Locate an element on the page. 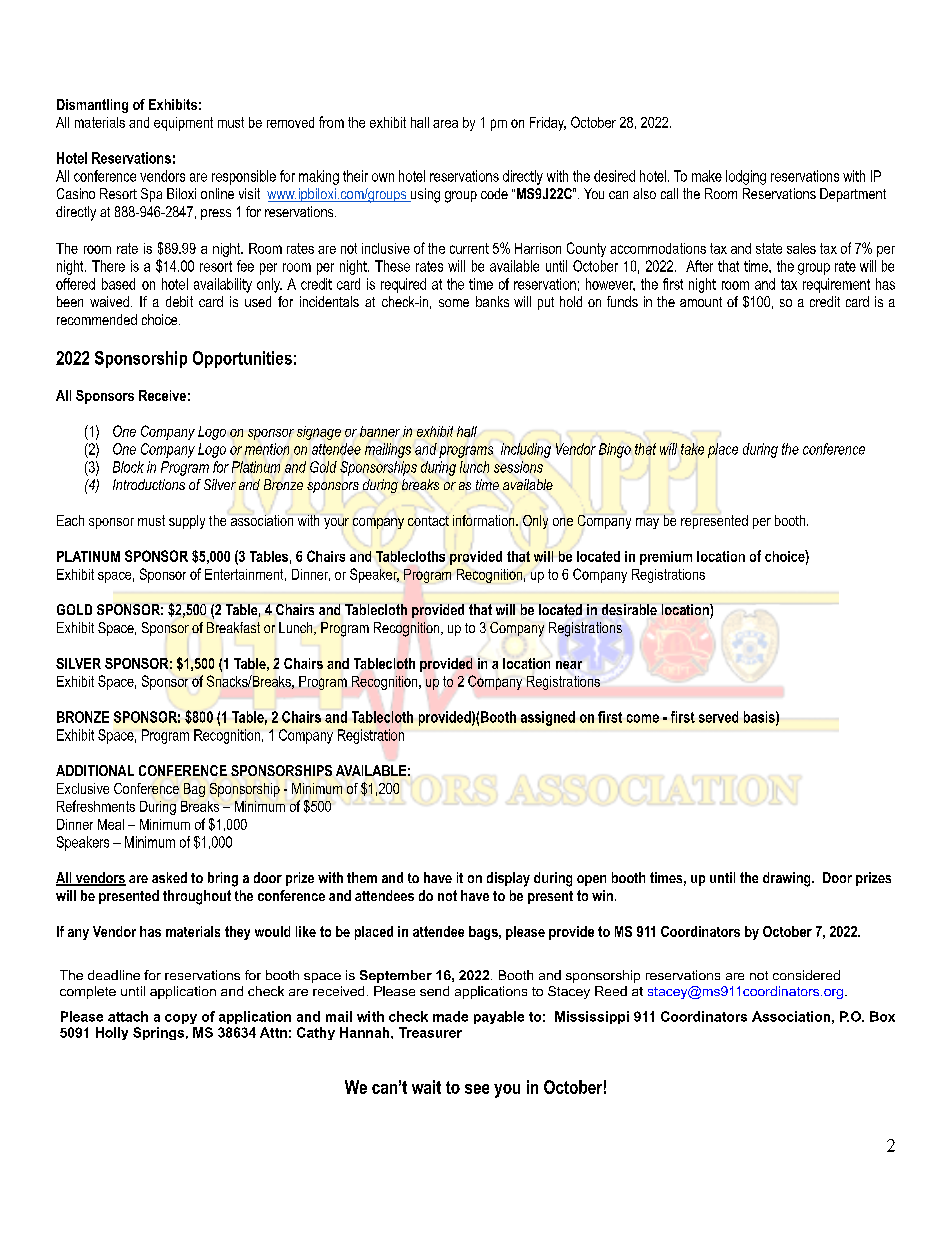 This image has height=1233, width=952. banks is located at coordinates (492, 301).
